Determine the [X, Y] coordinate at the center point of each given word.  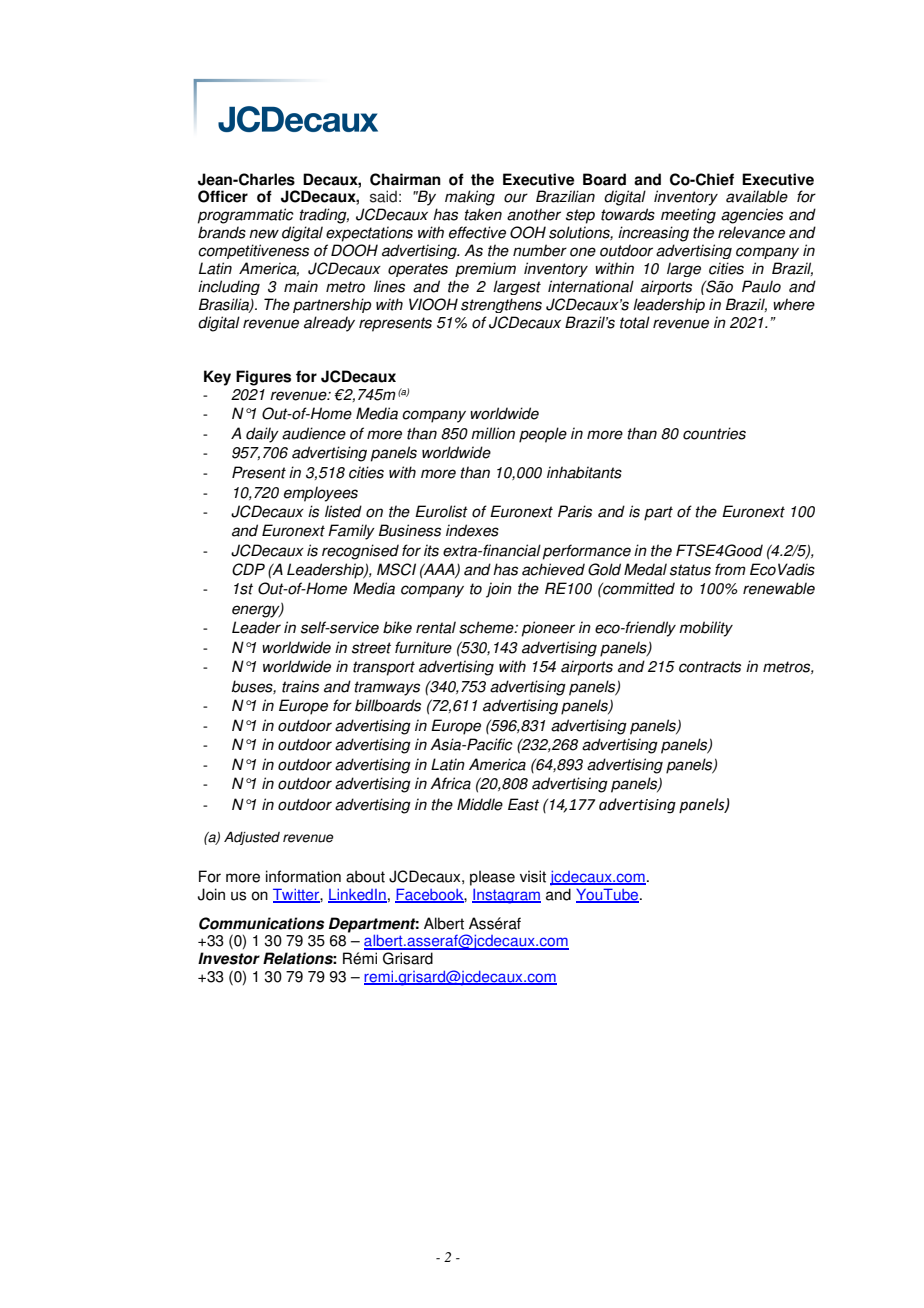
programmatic [246, 216]
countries [714, 433]
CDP [248, 569]
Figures [263, 378]
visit [533, 876]
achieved [553, 569]
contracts [710, 667]
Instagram [506, 896]
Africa [450, 783]
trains [300, 686]
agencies [752, 216]
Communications [261, 923]
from [730, 569]
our [516, 198]
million [493, 433]
